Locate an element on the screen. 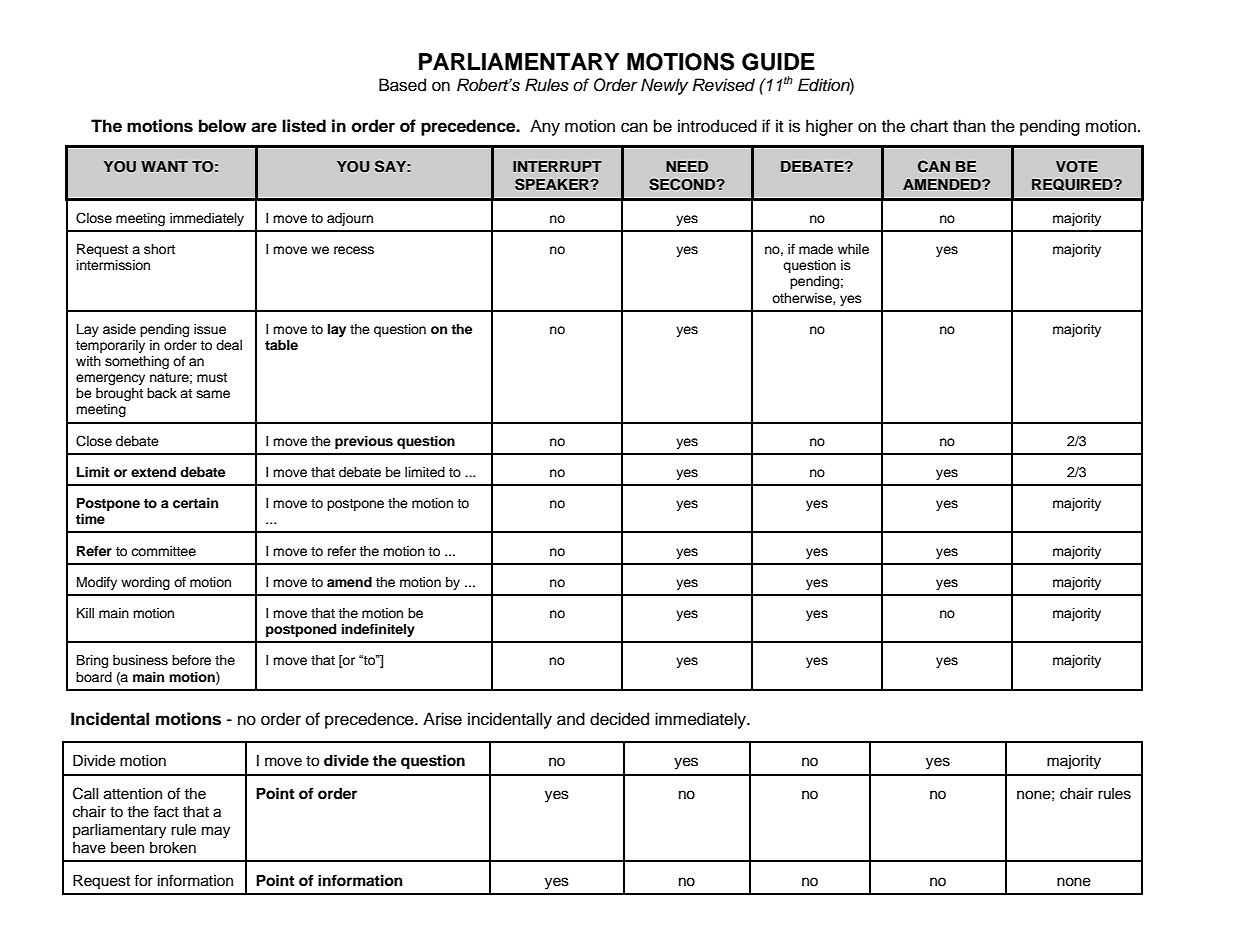 This screenshot has width=1233, height=952. indefinitely is located at coordinates (378, 630).
